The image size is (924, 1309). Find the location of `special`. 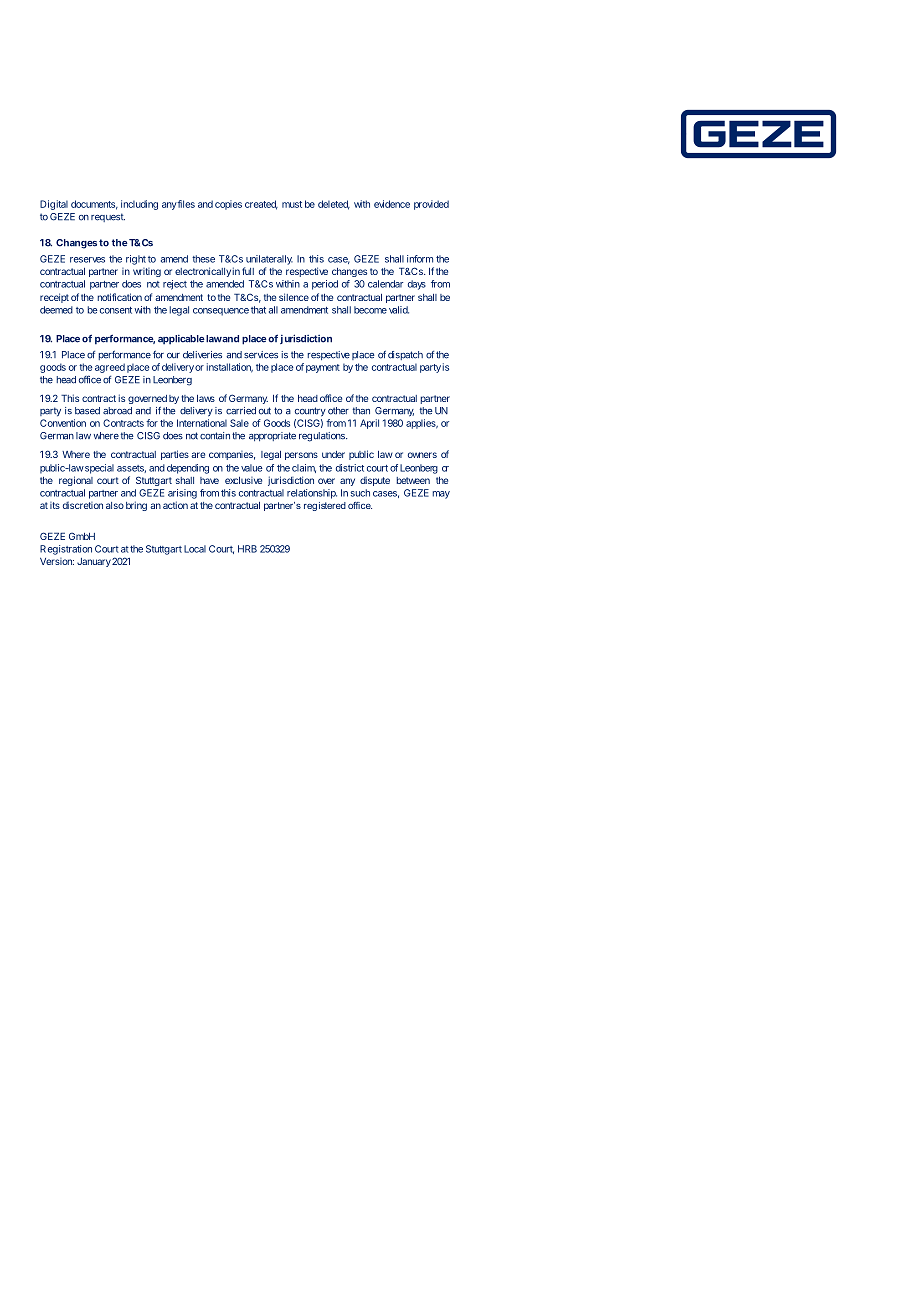

special is located at coordinates (98, 469).
